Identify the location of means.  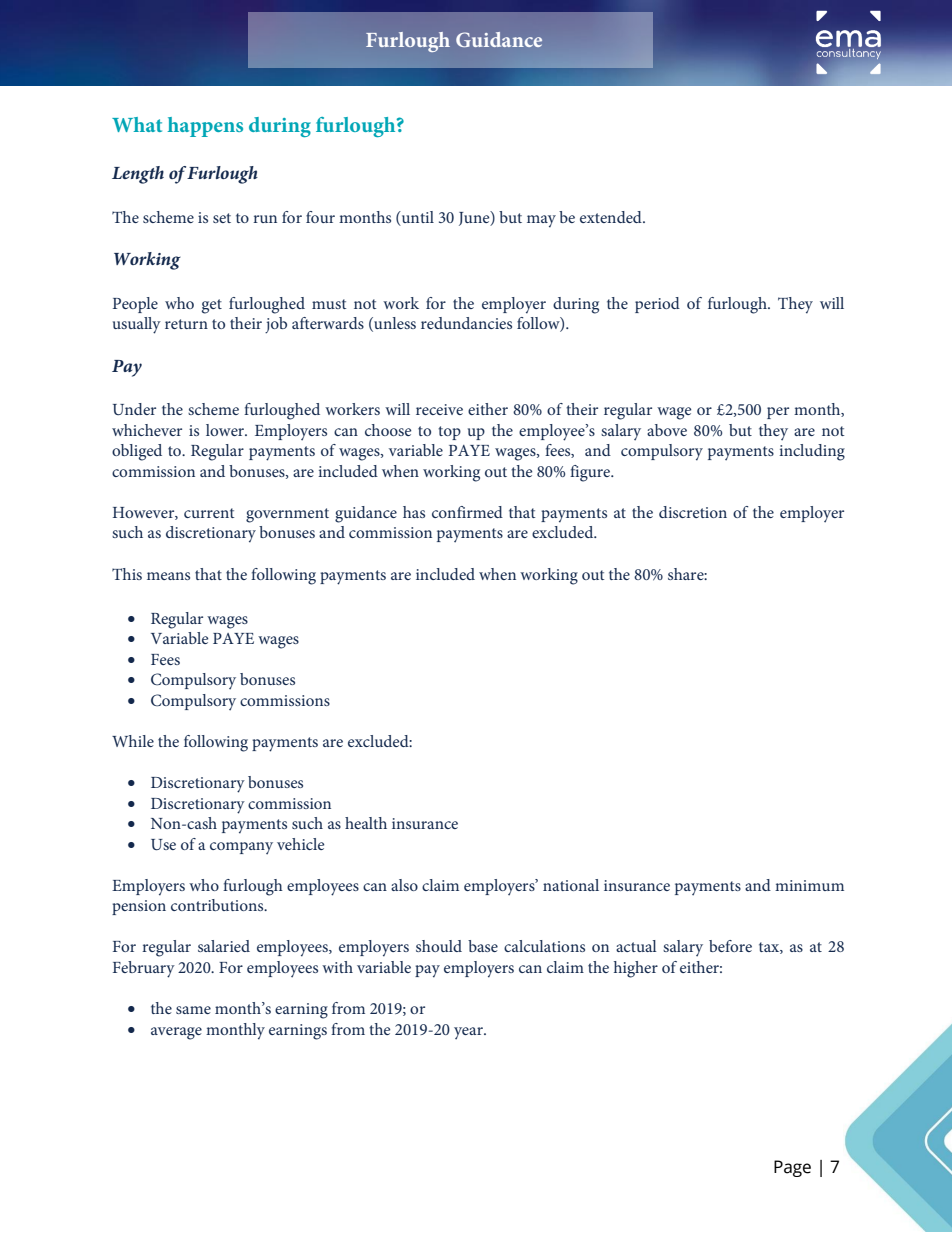
(168, 576).
